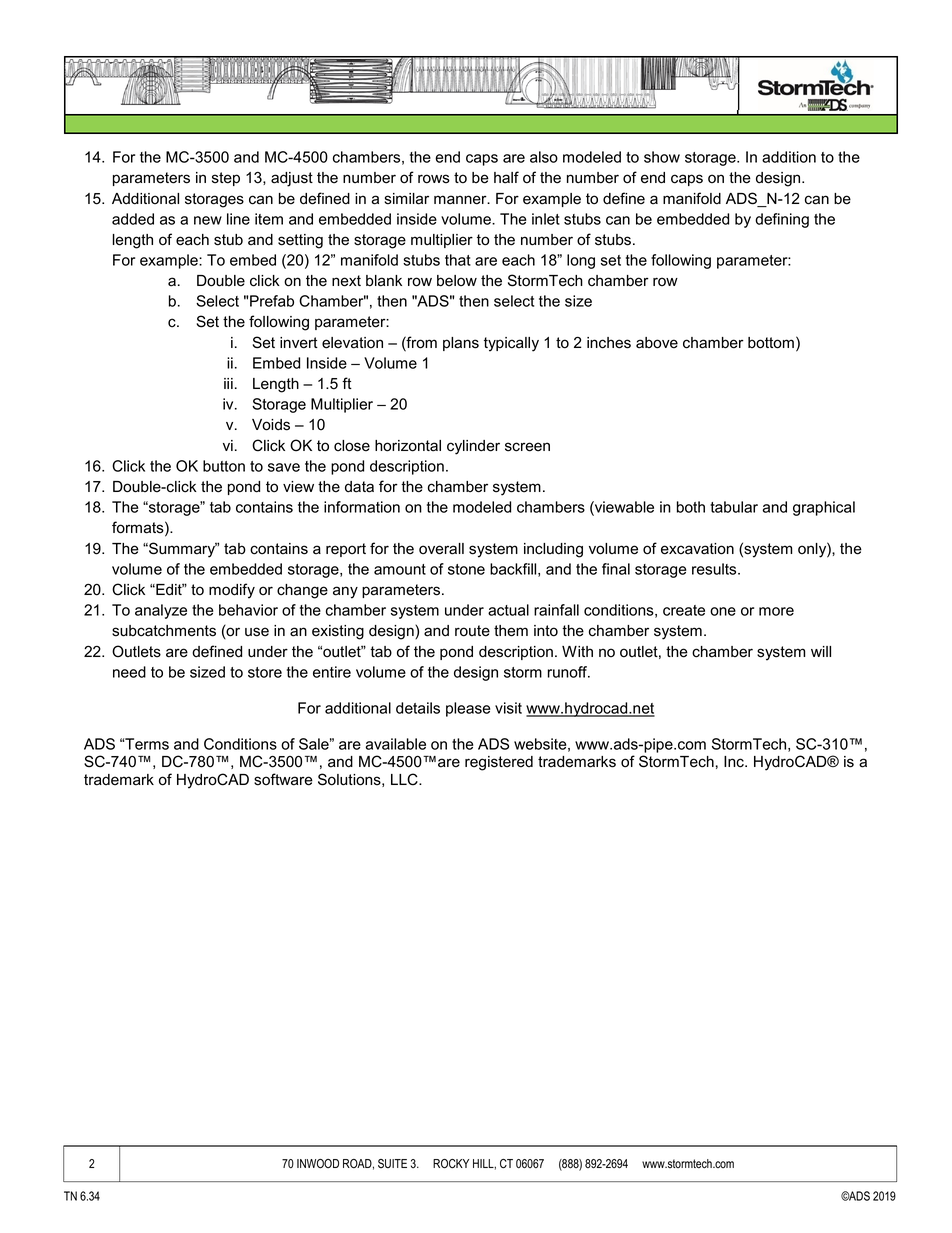 The image size is (952, 1233). Describe the element at coordinates (821, 651) in the document. I see `will` at that location.
